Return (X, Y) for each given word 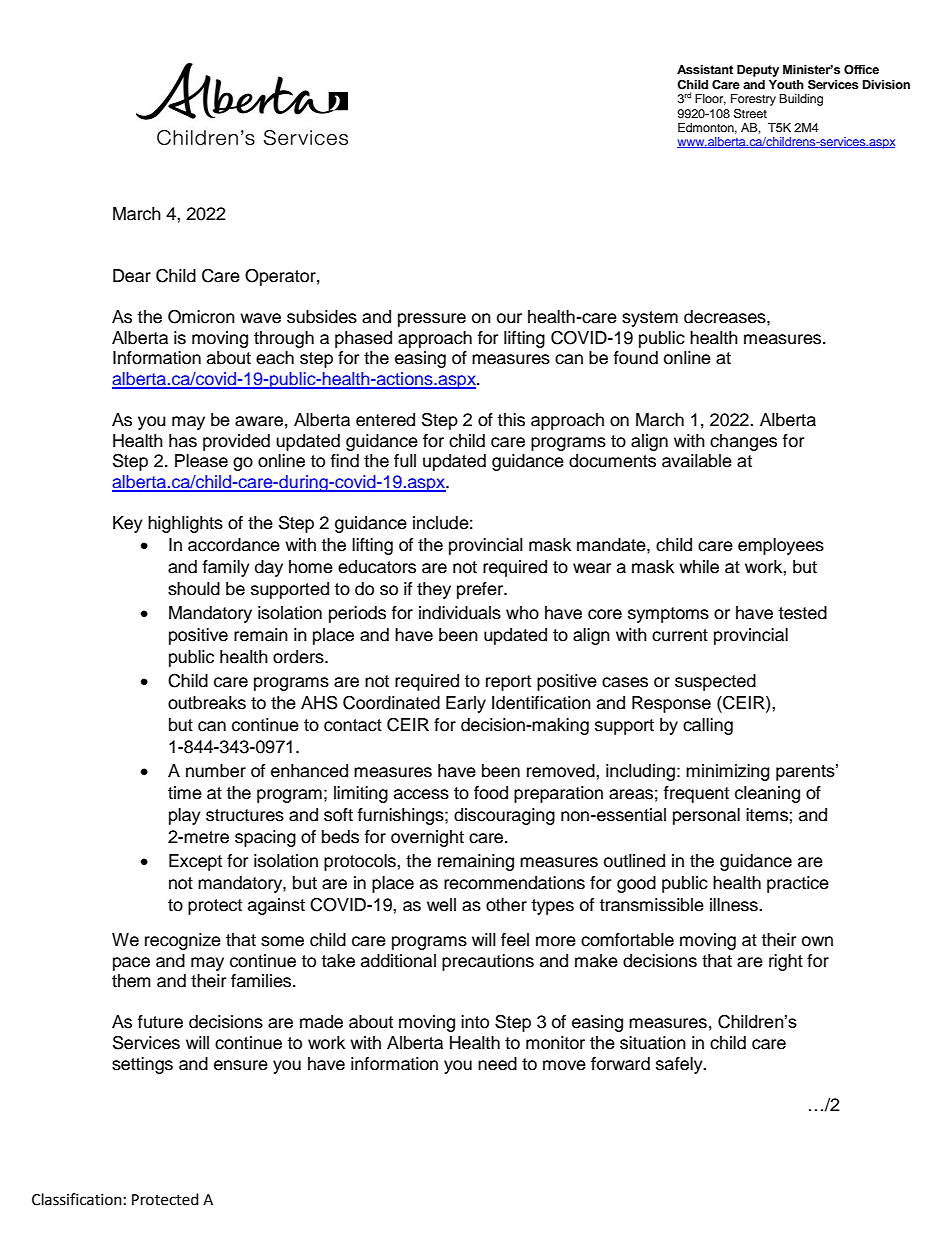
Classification (77, 1199)
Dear (132, 276)
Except (195, 862)
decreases (726, 317)
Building (801, 100)
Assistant (705, 70)
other (506, 905)
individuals (460, 613)
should (194, 589)
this (511, 420)
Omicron (201, 317)
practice (798, 884)
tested (802, 613)
